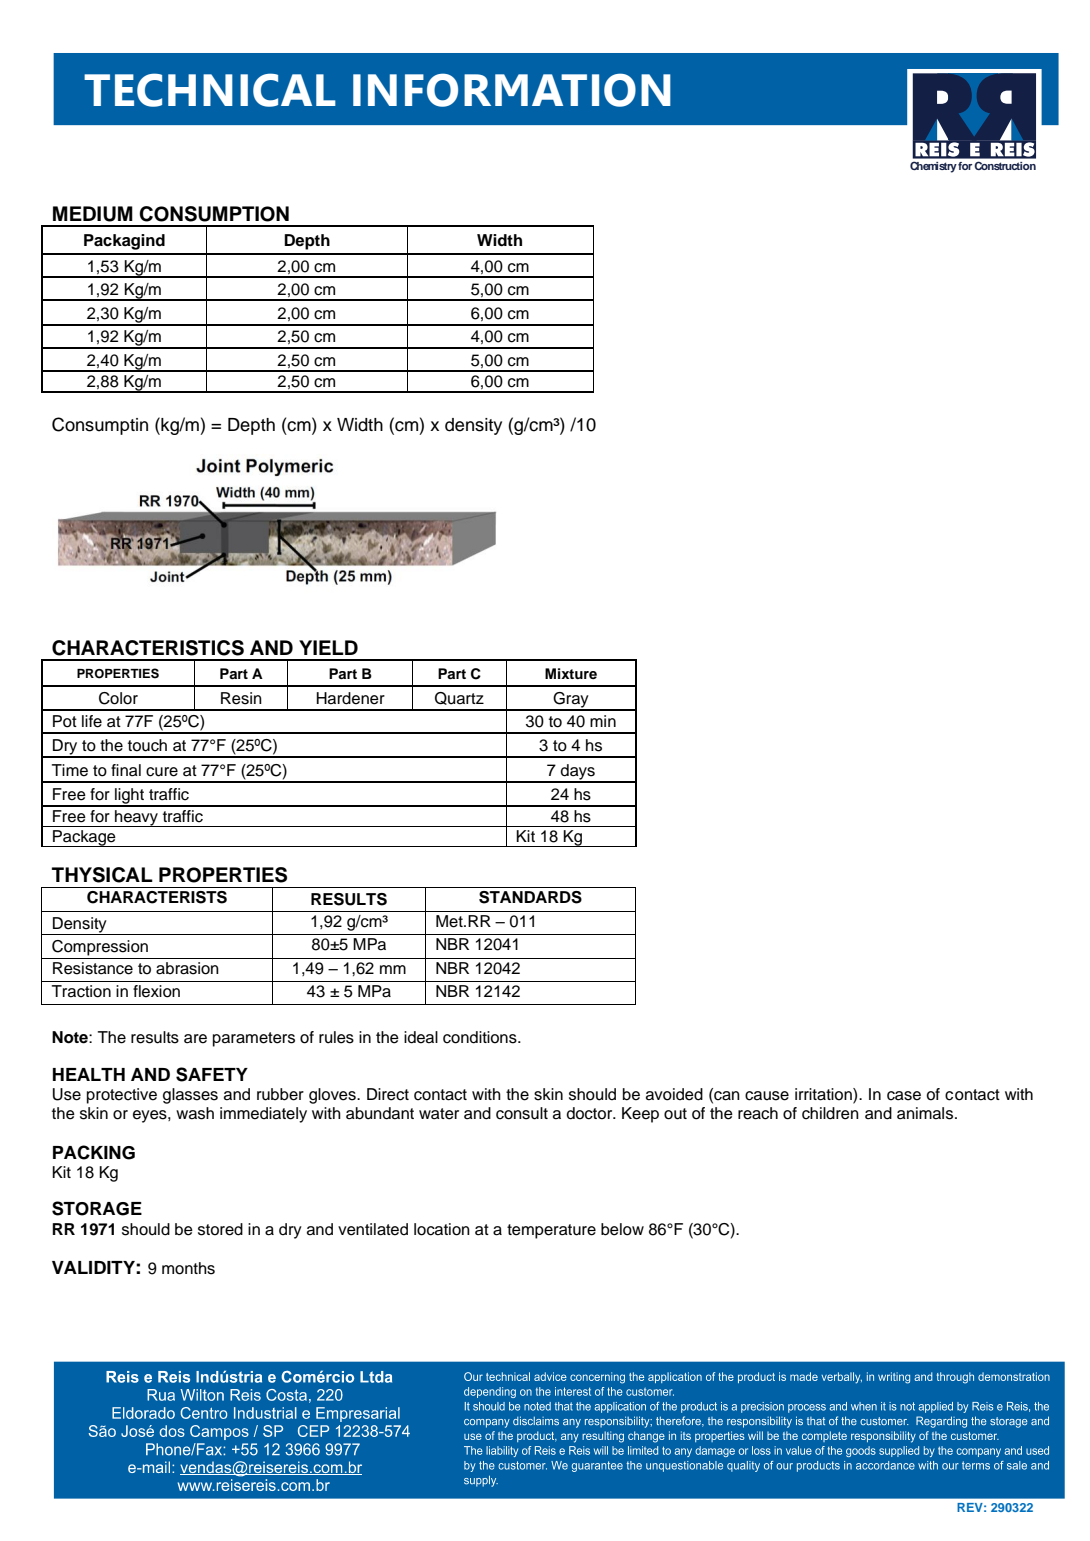 This page has height=1541, width=1090. What do you see at coordinates (571, 701) in the page?
I see `Gray` at bounding box center [571, 701].
